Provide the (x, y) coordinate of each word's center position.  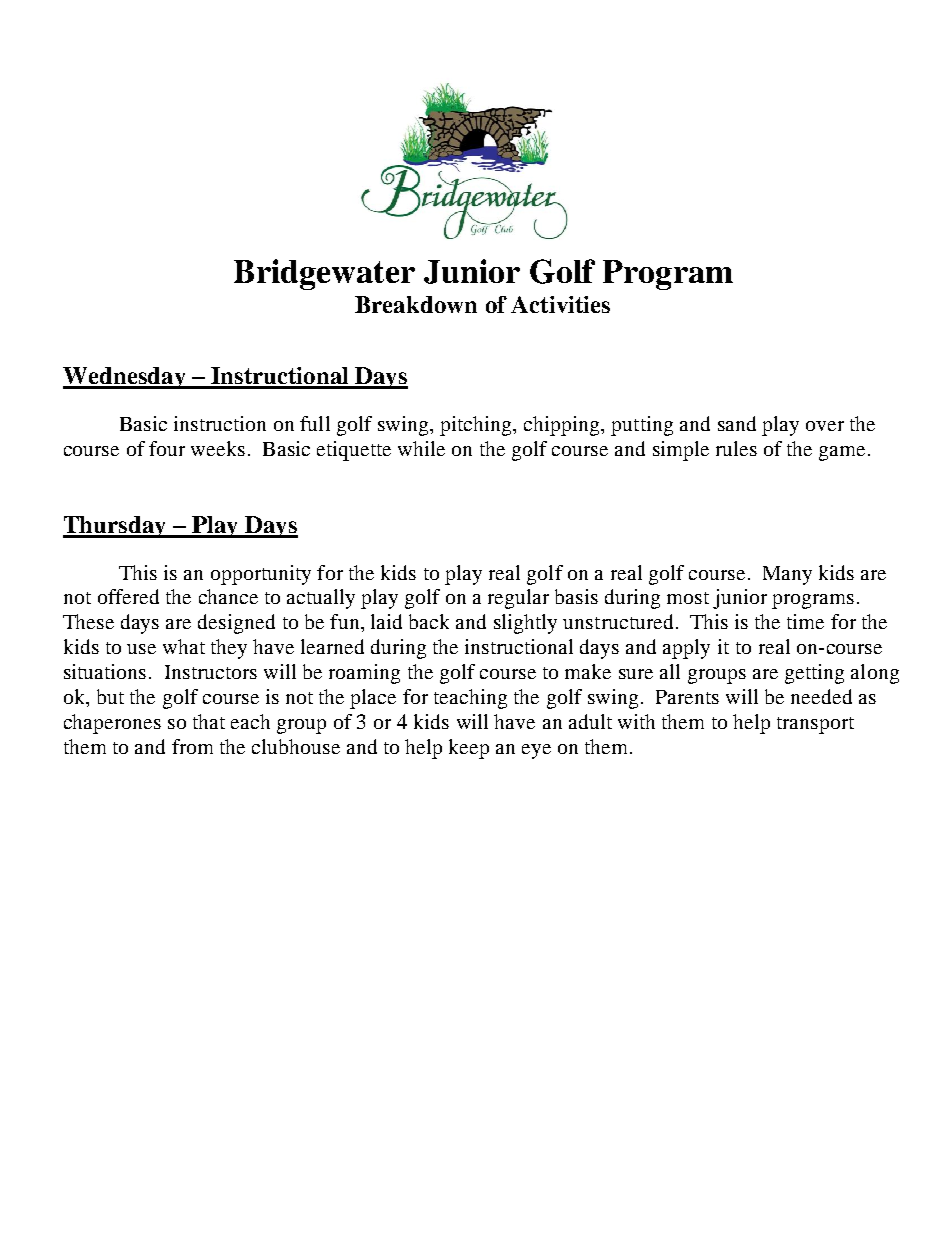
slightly (525, 624)
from (192, 746)
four (167, 448)
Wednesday (125, 378)
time (805, 621)
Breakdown (416, 304)
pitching (477, 426)
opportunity (261, 575)
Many (787, 575)
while (421, 448)
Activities (560, 304)
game (842, 453)
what (184, 646)
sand (737, 423)
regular (518, 599)
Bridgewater (324, 274)
